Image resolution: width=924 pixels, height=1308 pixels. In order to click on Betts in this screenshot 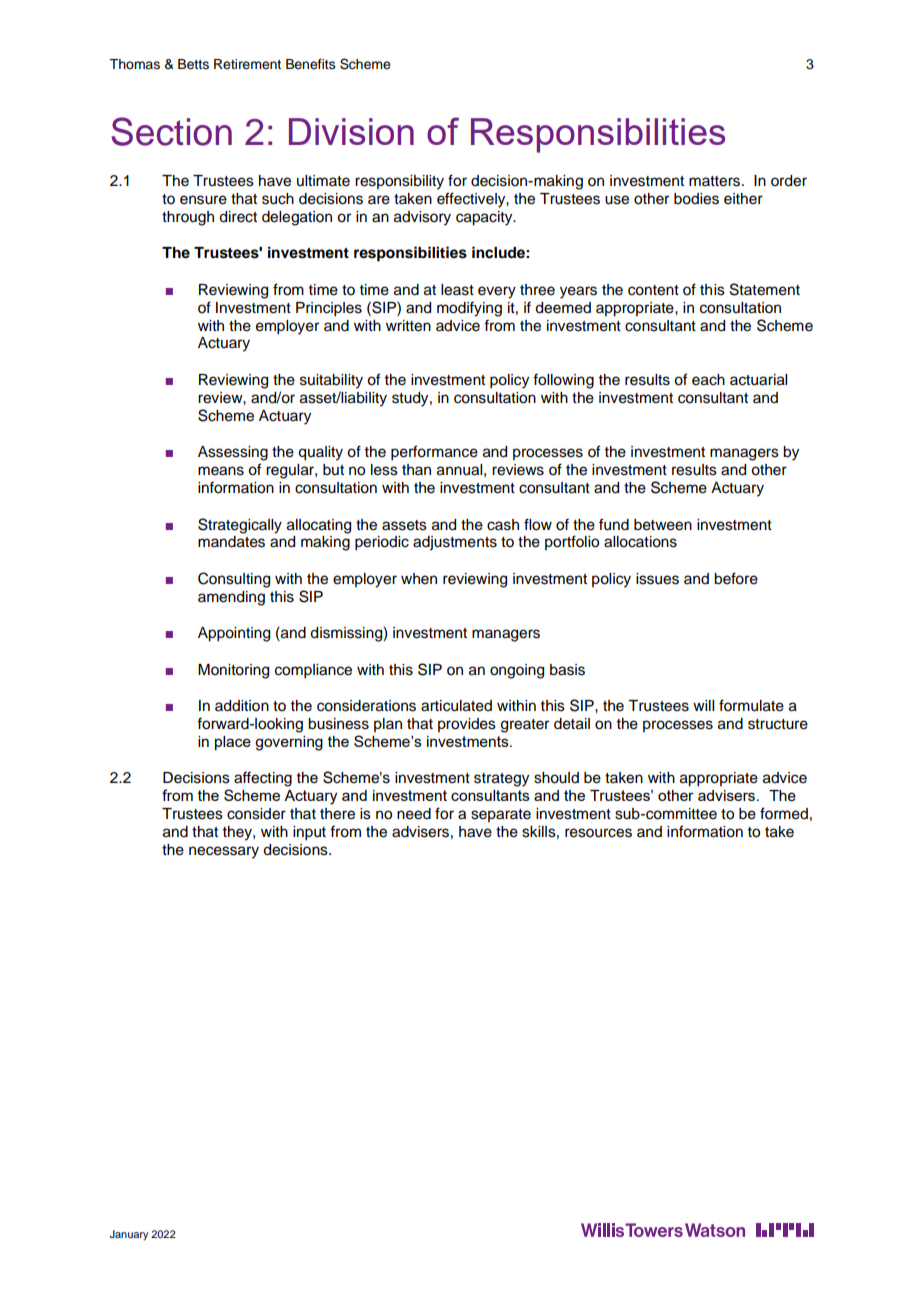, I will do `click(193, 64)`.
